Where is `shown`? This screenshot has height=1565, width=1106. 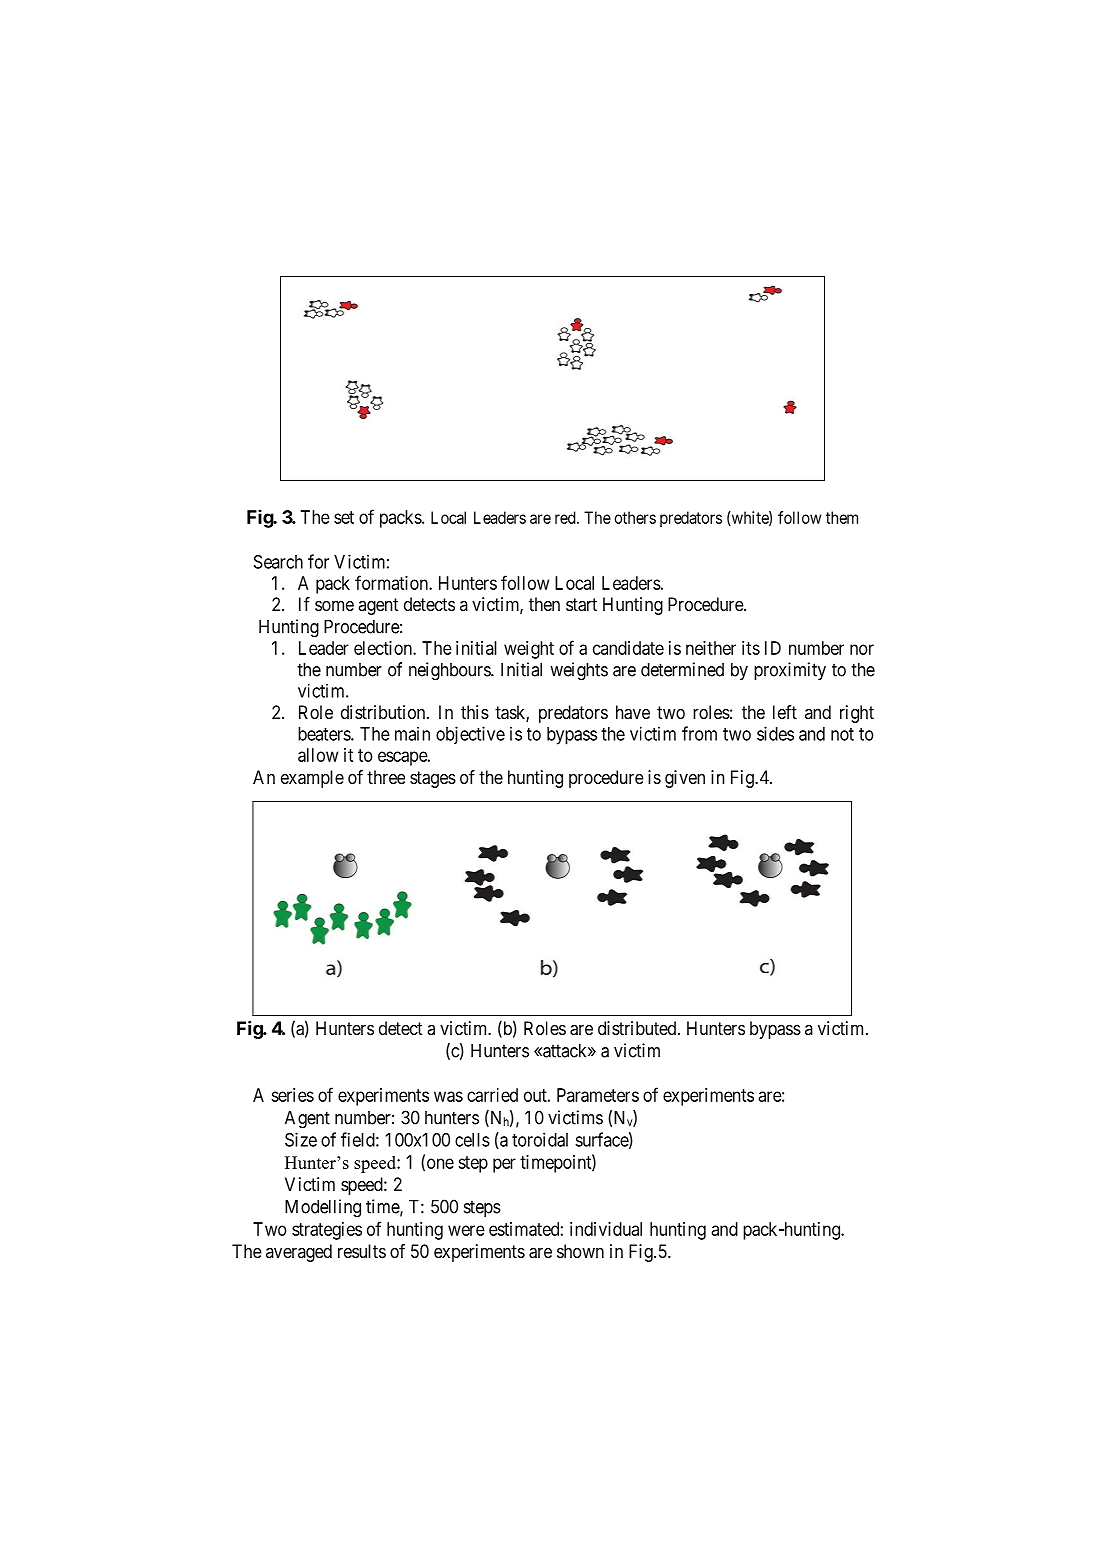
shown is located at coordinates (580, 1251).
